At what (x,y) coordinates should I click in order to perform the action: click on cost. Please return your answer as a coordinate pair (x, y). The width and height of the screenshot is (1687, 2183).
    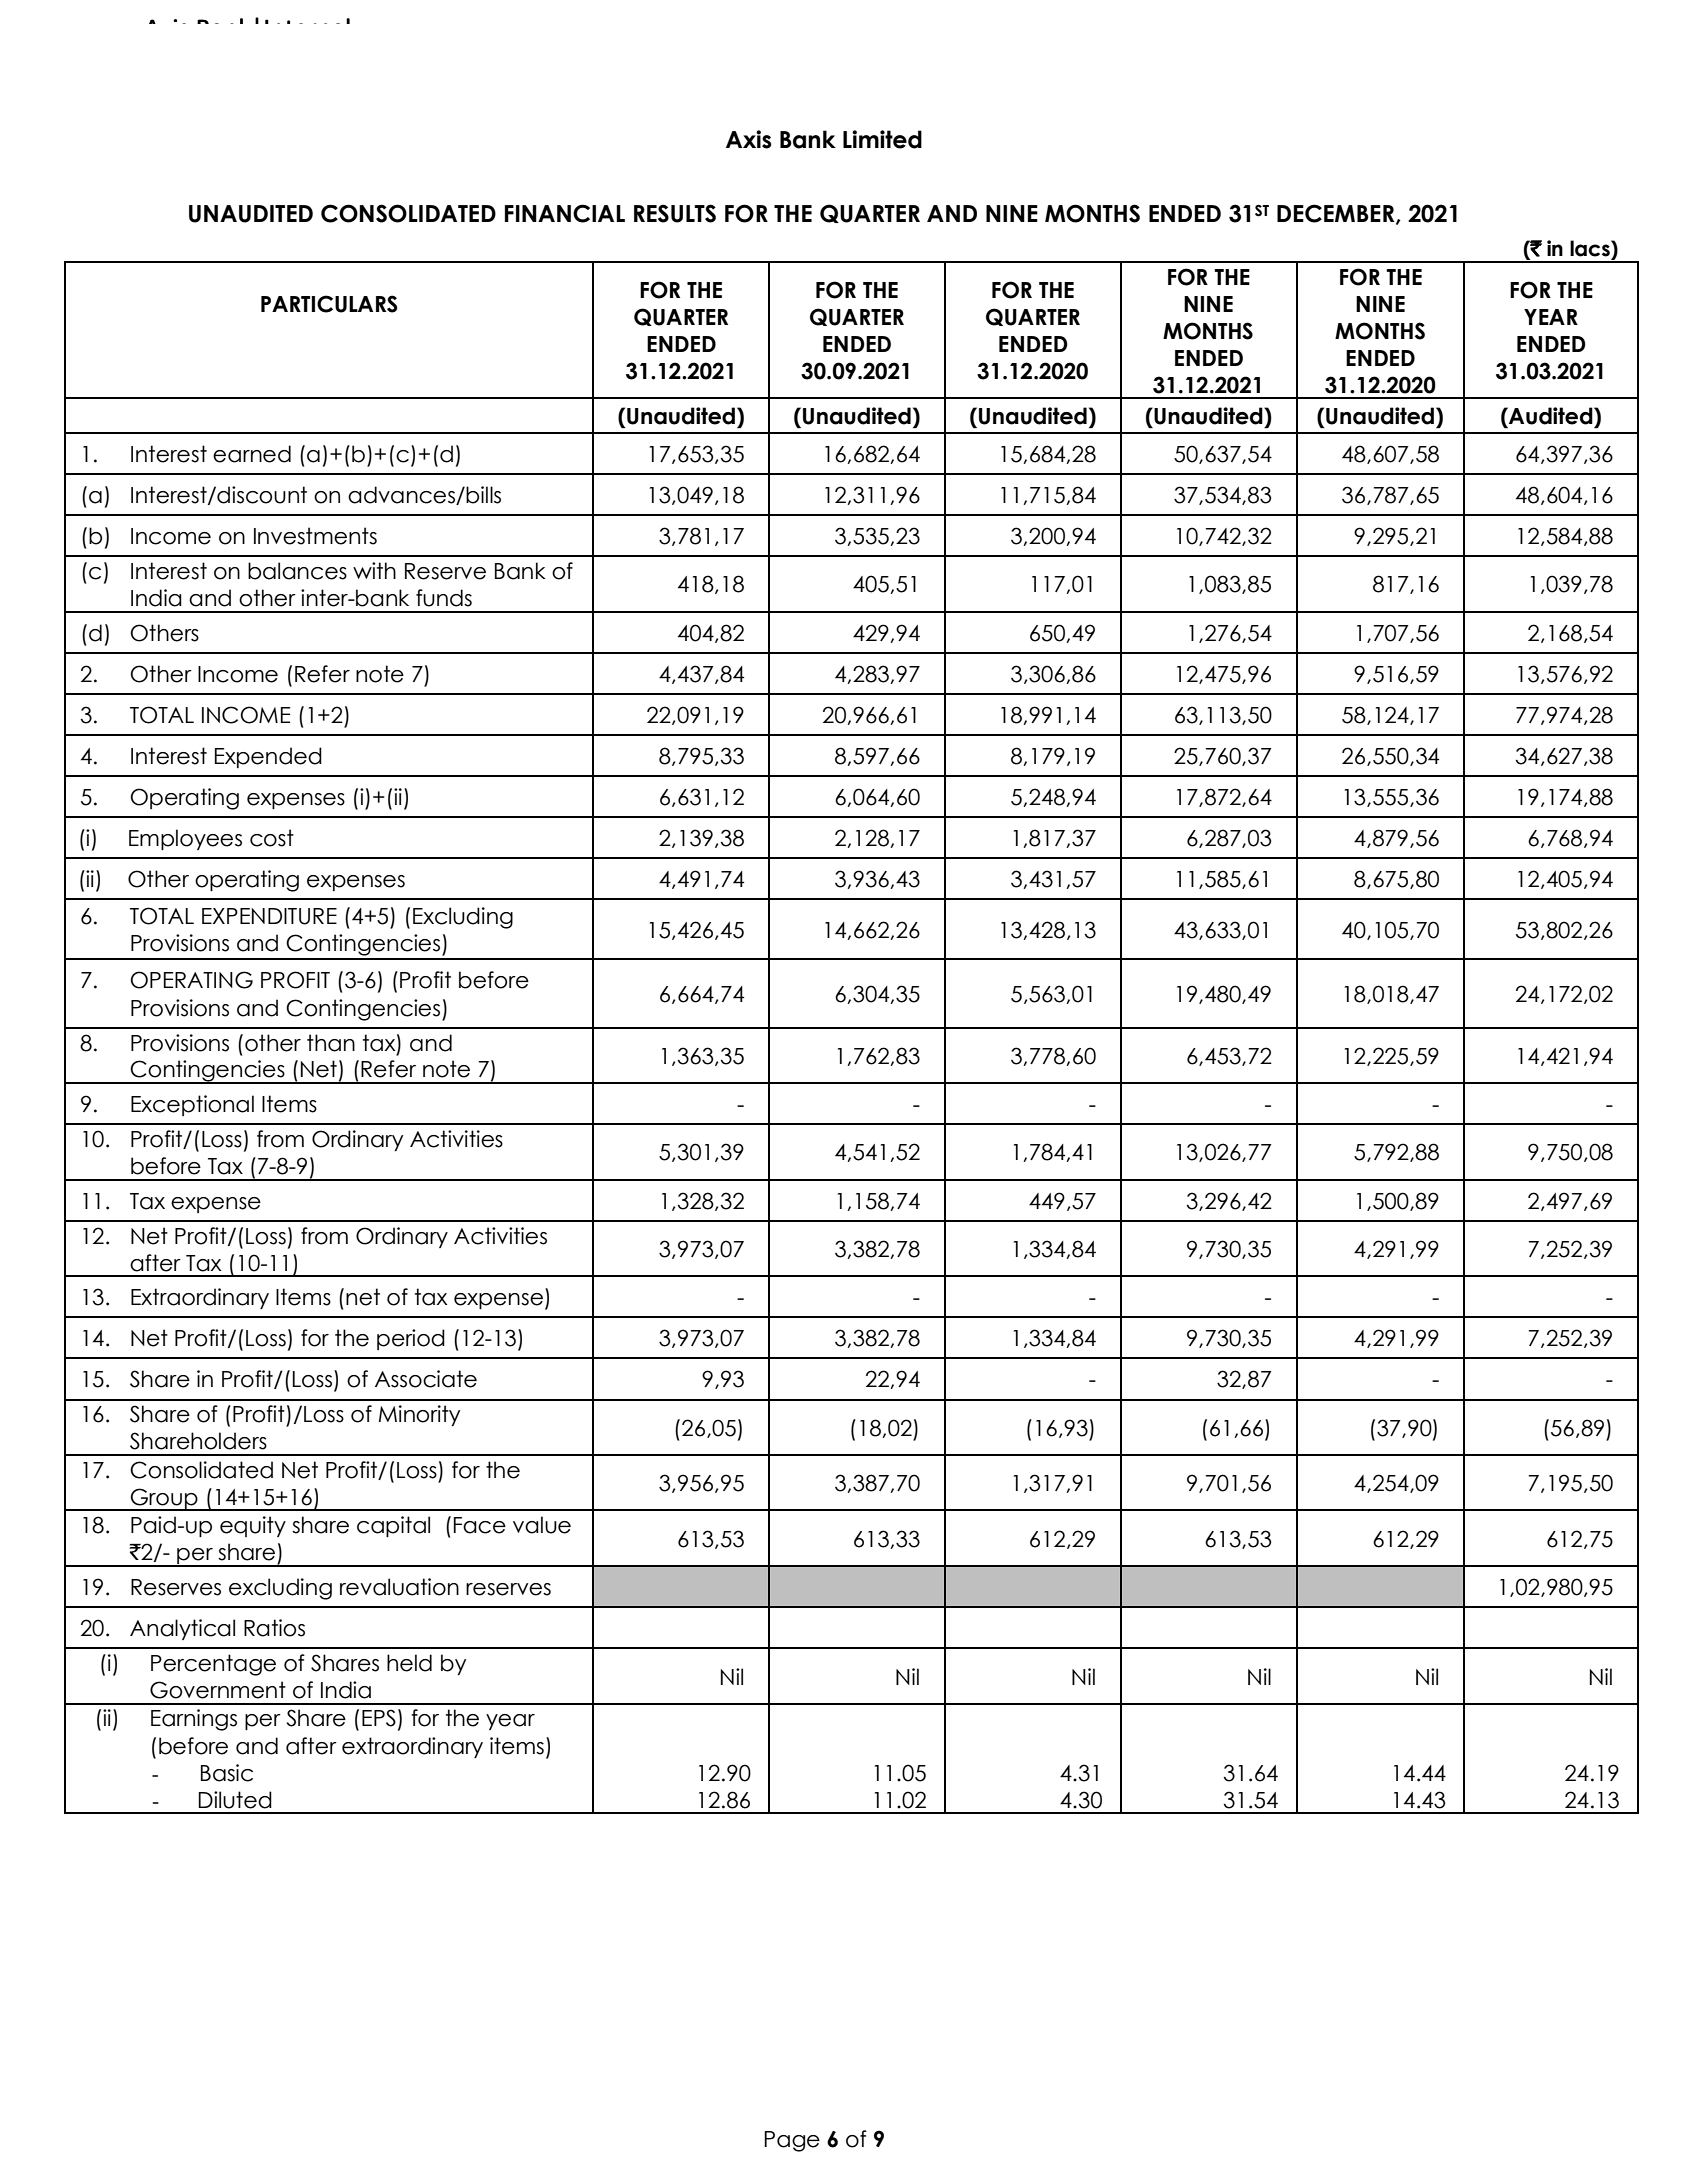
    Looking at the image, I should click on (272, 838).
